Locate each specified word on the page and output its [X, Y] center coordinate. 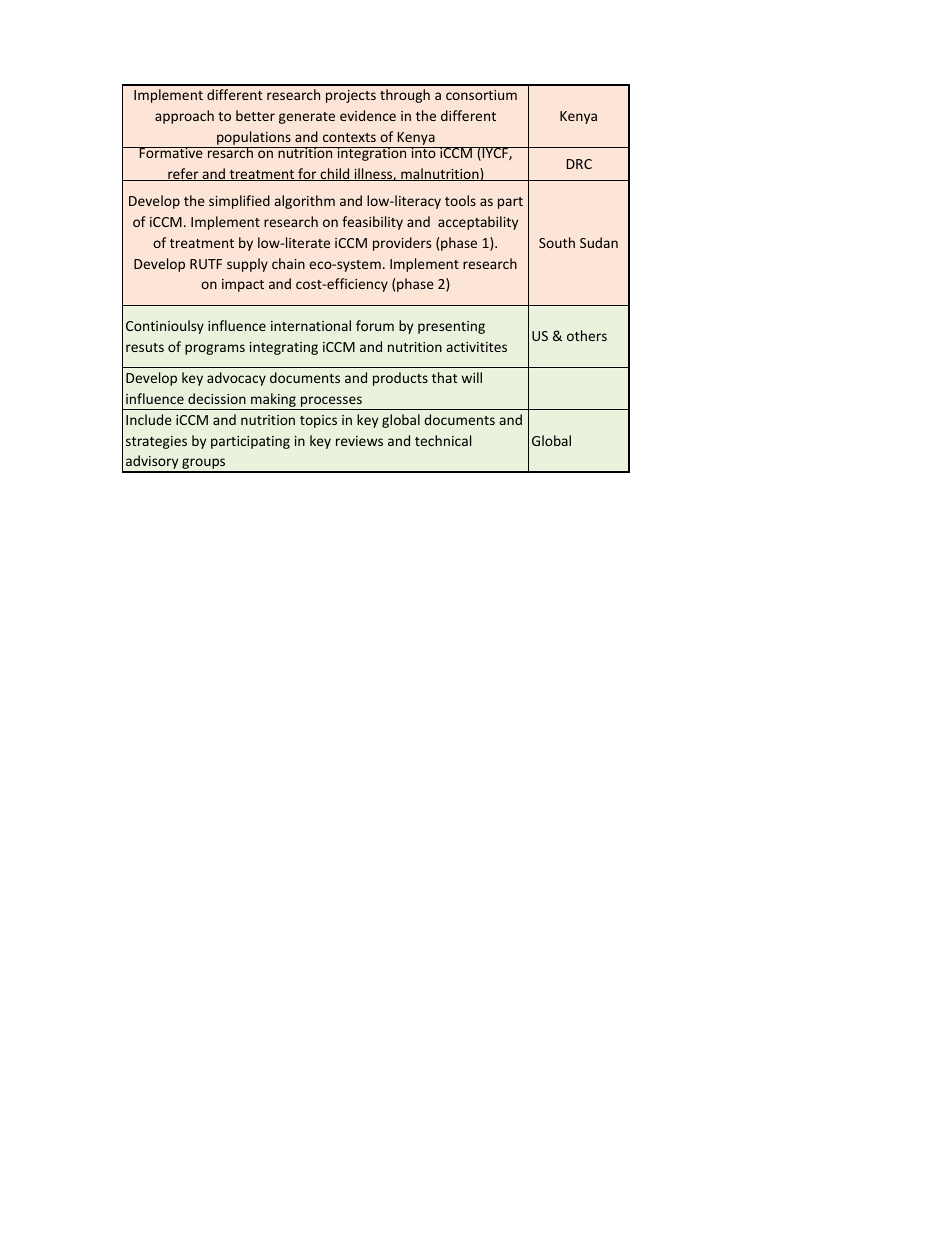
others [587, 335]
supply [247, 265]
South [557, 242]
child [335, 174]
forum [375, 325]
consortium [481, 95]
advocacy [236, 379]
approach [184, 117]
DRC [579, 164]
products [400, 379]
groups [204, 465]
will [472, 377]
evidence [368, 115]
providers [402, 244]
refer [183, 174]
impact [243, 285]
